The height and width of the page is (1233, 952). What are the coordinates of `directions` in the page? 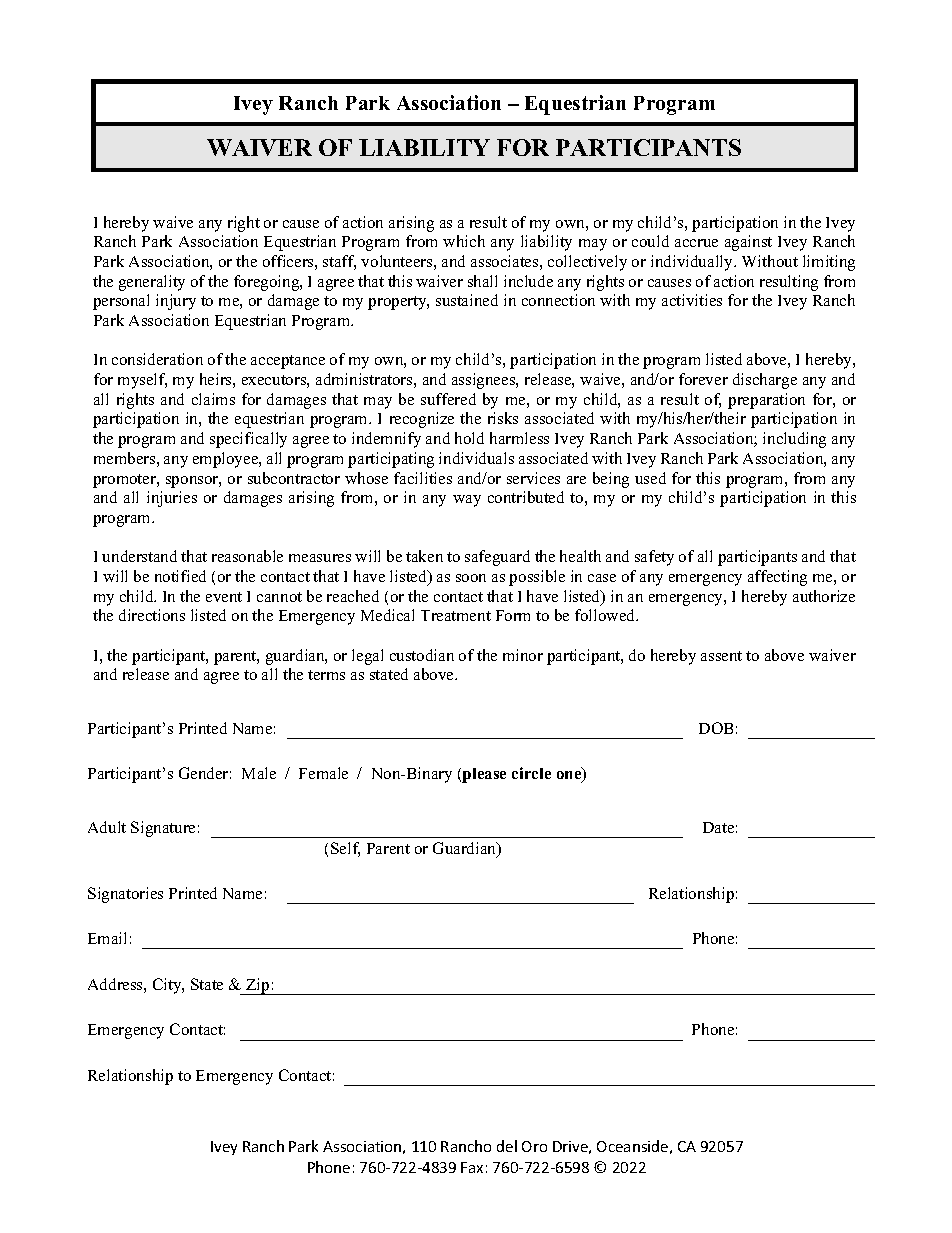 It's located at (152, 615).
